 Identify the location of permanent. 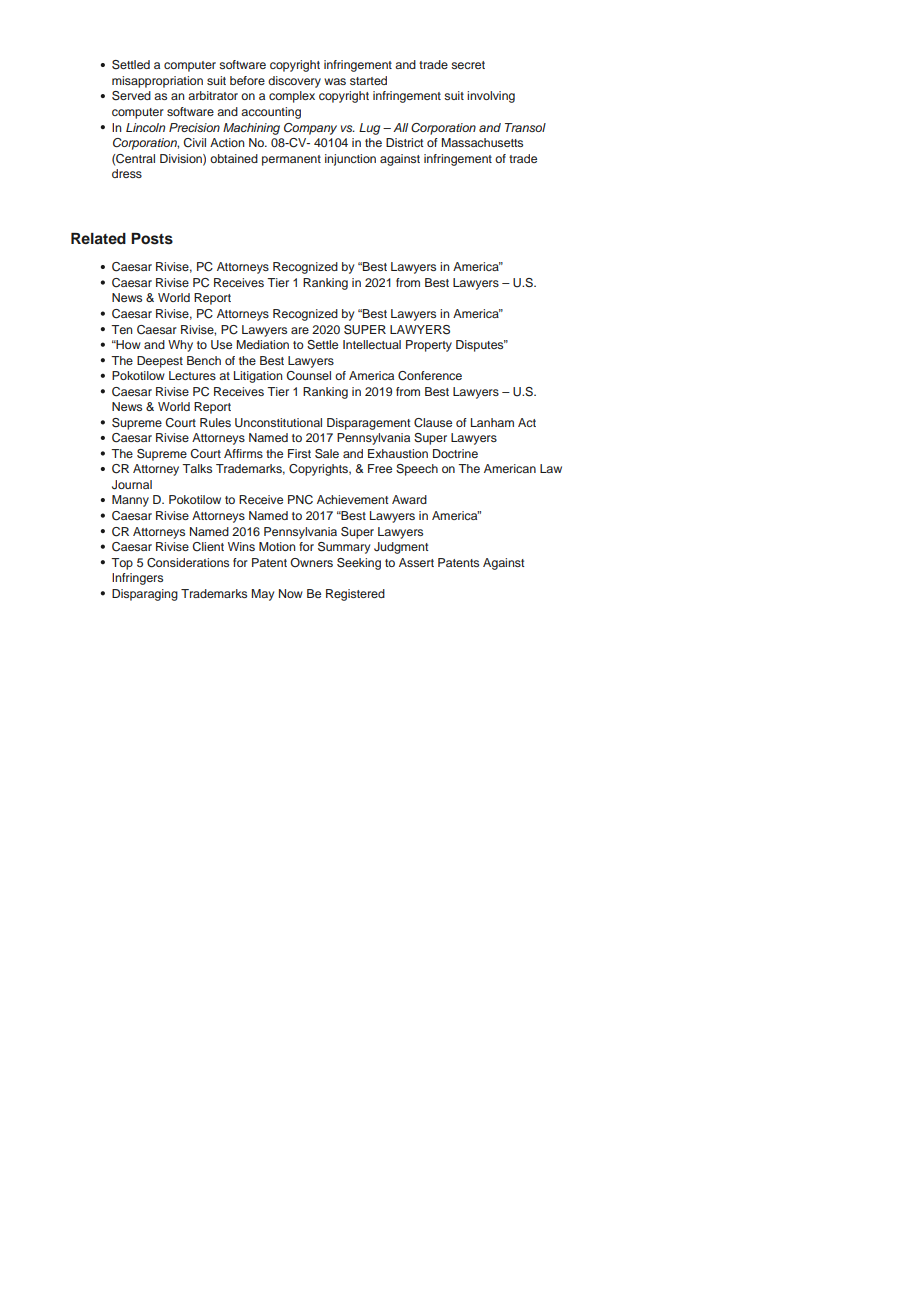
(291, 160).
